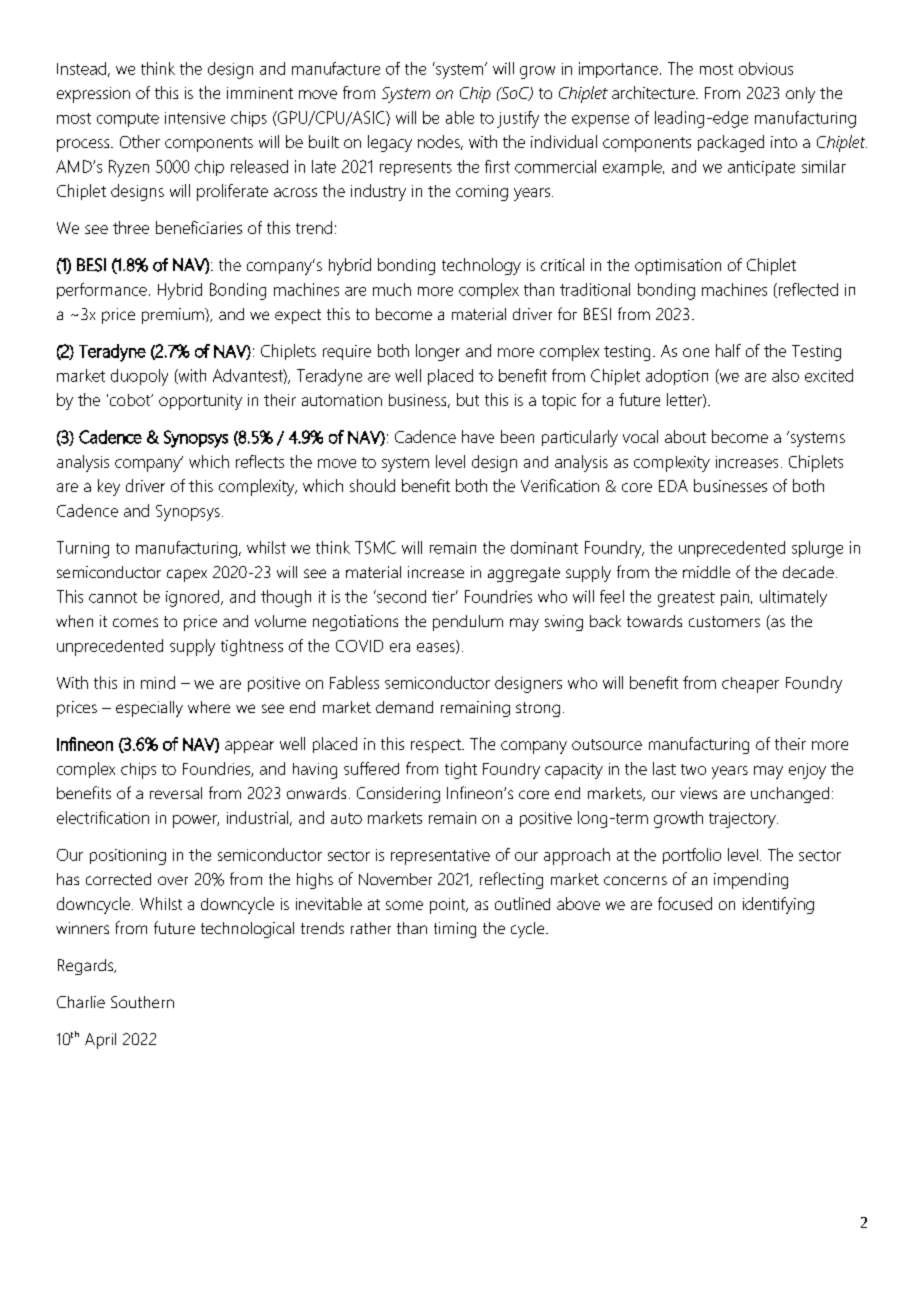  I want to click on justify, so click(518, 119).
